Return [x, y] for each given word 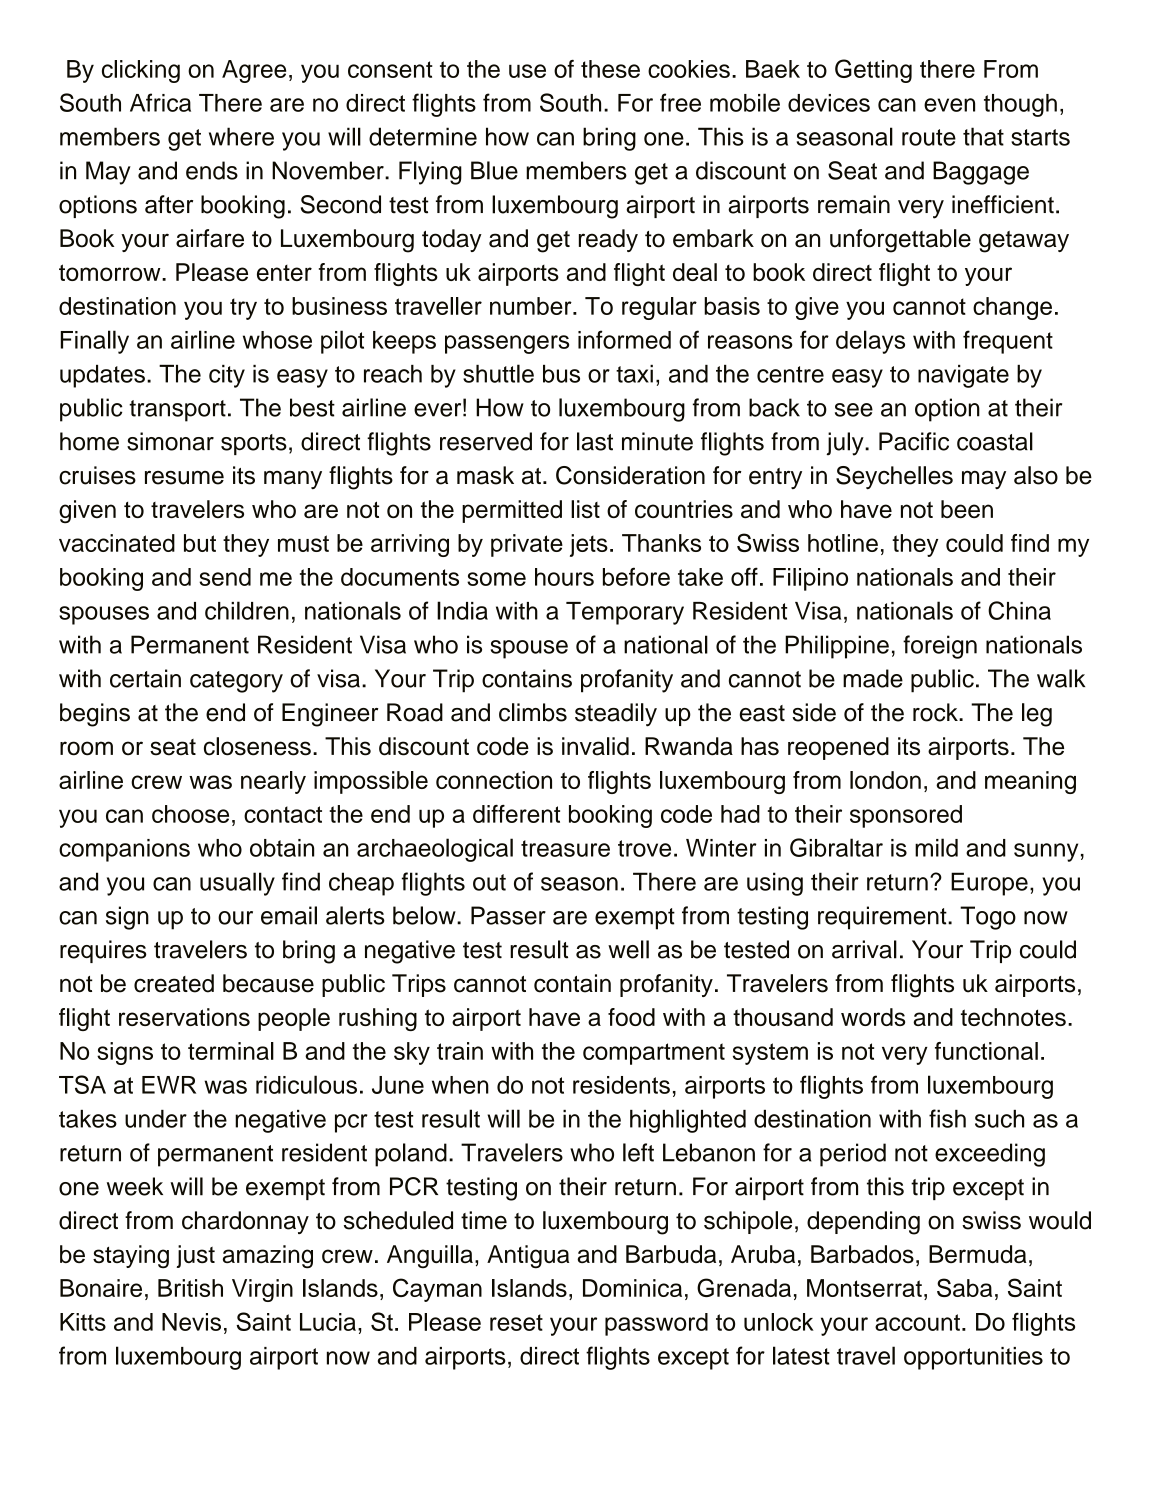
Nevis [191, 1322]
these [610, 69]
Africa [160, 102]
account [917, 1322]
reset [516, 1322]
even [949, 105]
